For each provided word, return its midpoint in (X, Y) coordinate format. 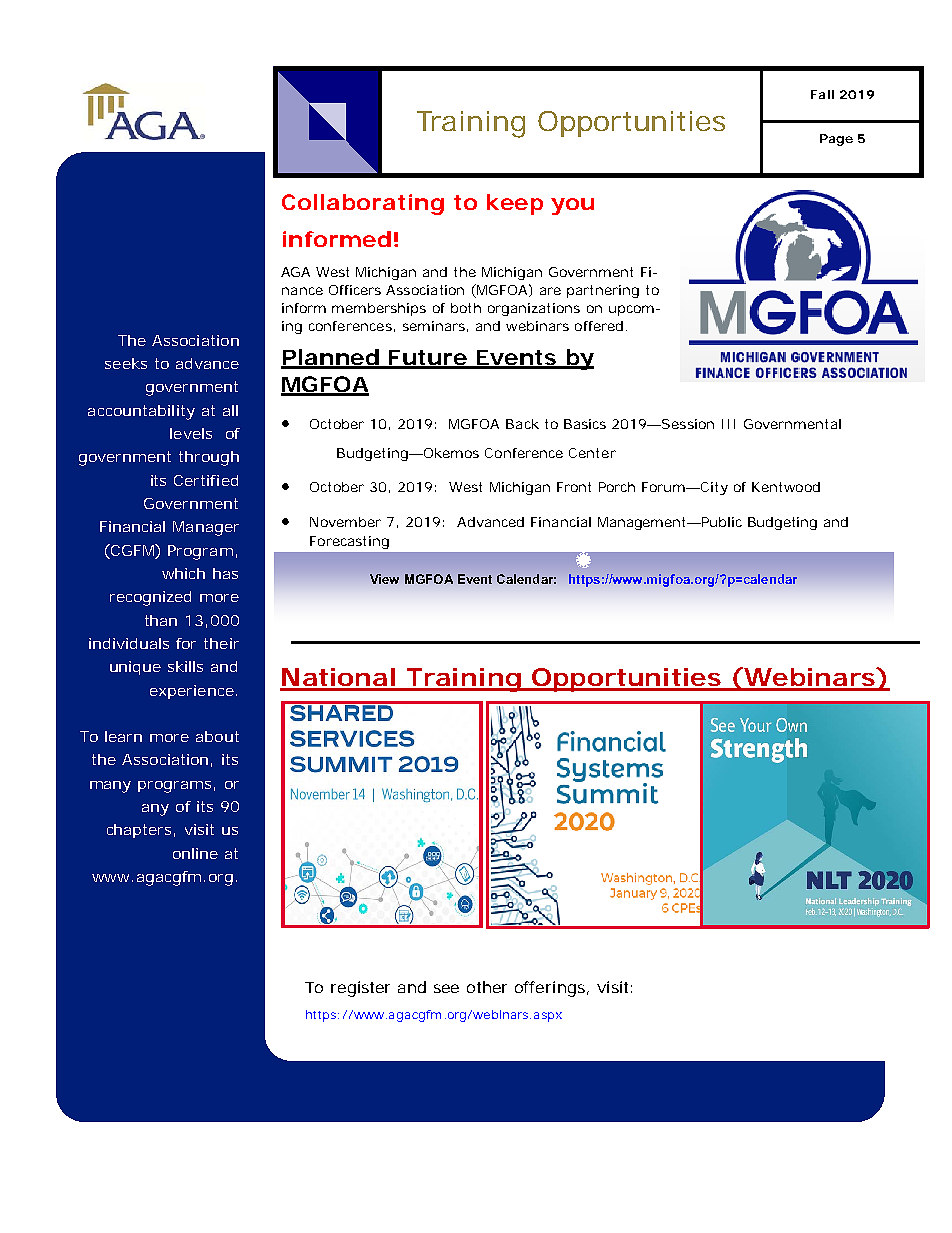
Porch (617, 487)
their (221, 643)
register (360, 989)
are (550, 291)
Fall (822, 94)
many (110, 787)
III (728, 424)
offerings (550, 989)
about (217, 736)
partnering (603, 291)
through (209, 458)
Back (522, 424)
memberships (379, 309)
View (384, 579)
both (466, 308)
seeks (126, 363)
